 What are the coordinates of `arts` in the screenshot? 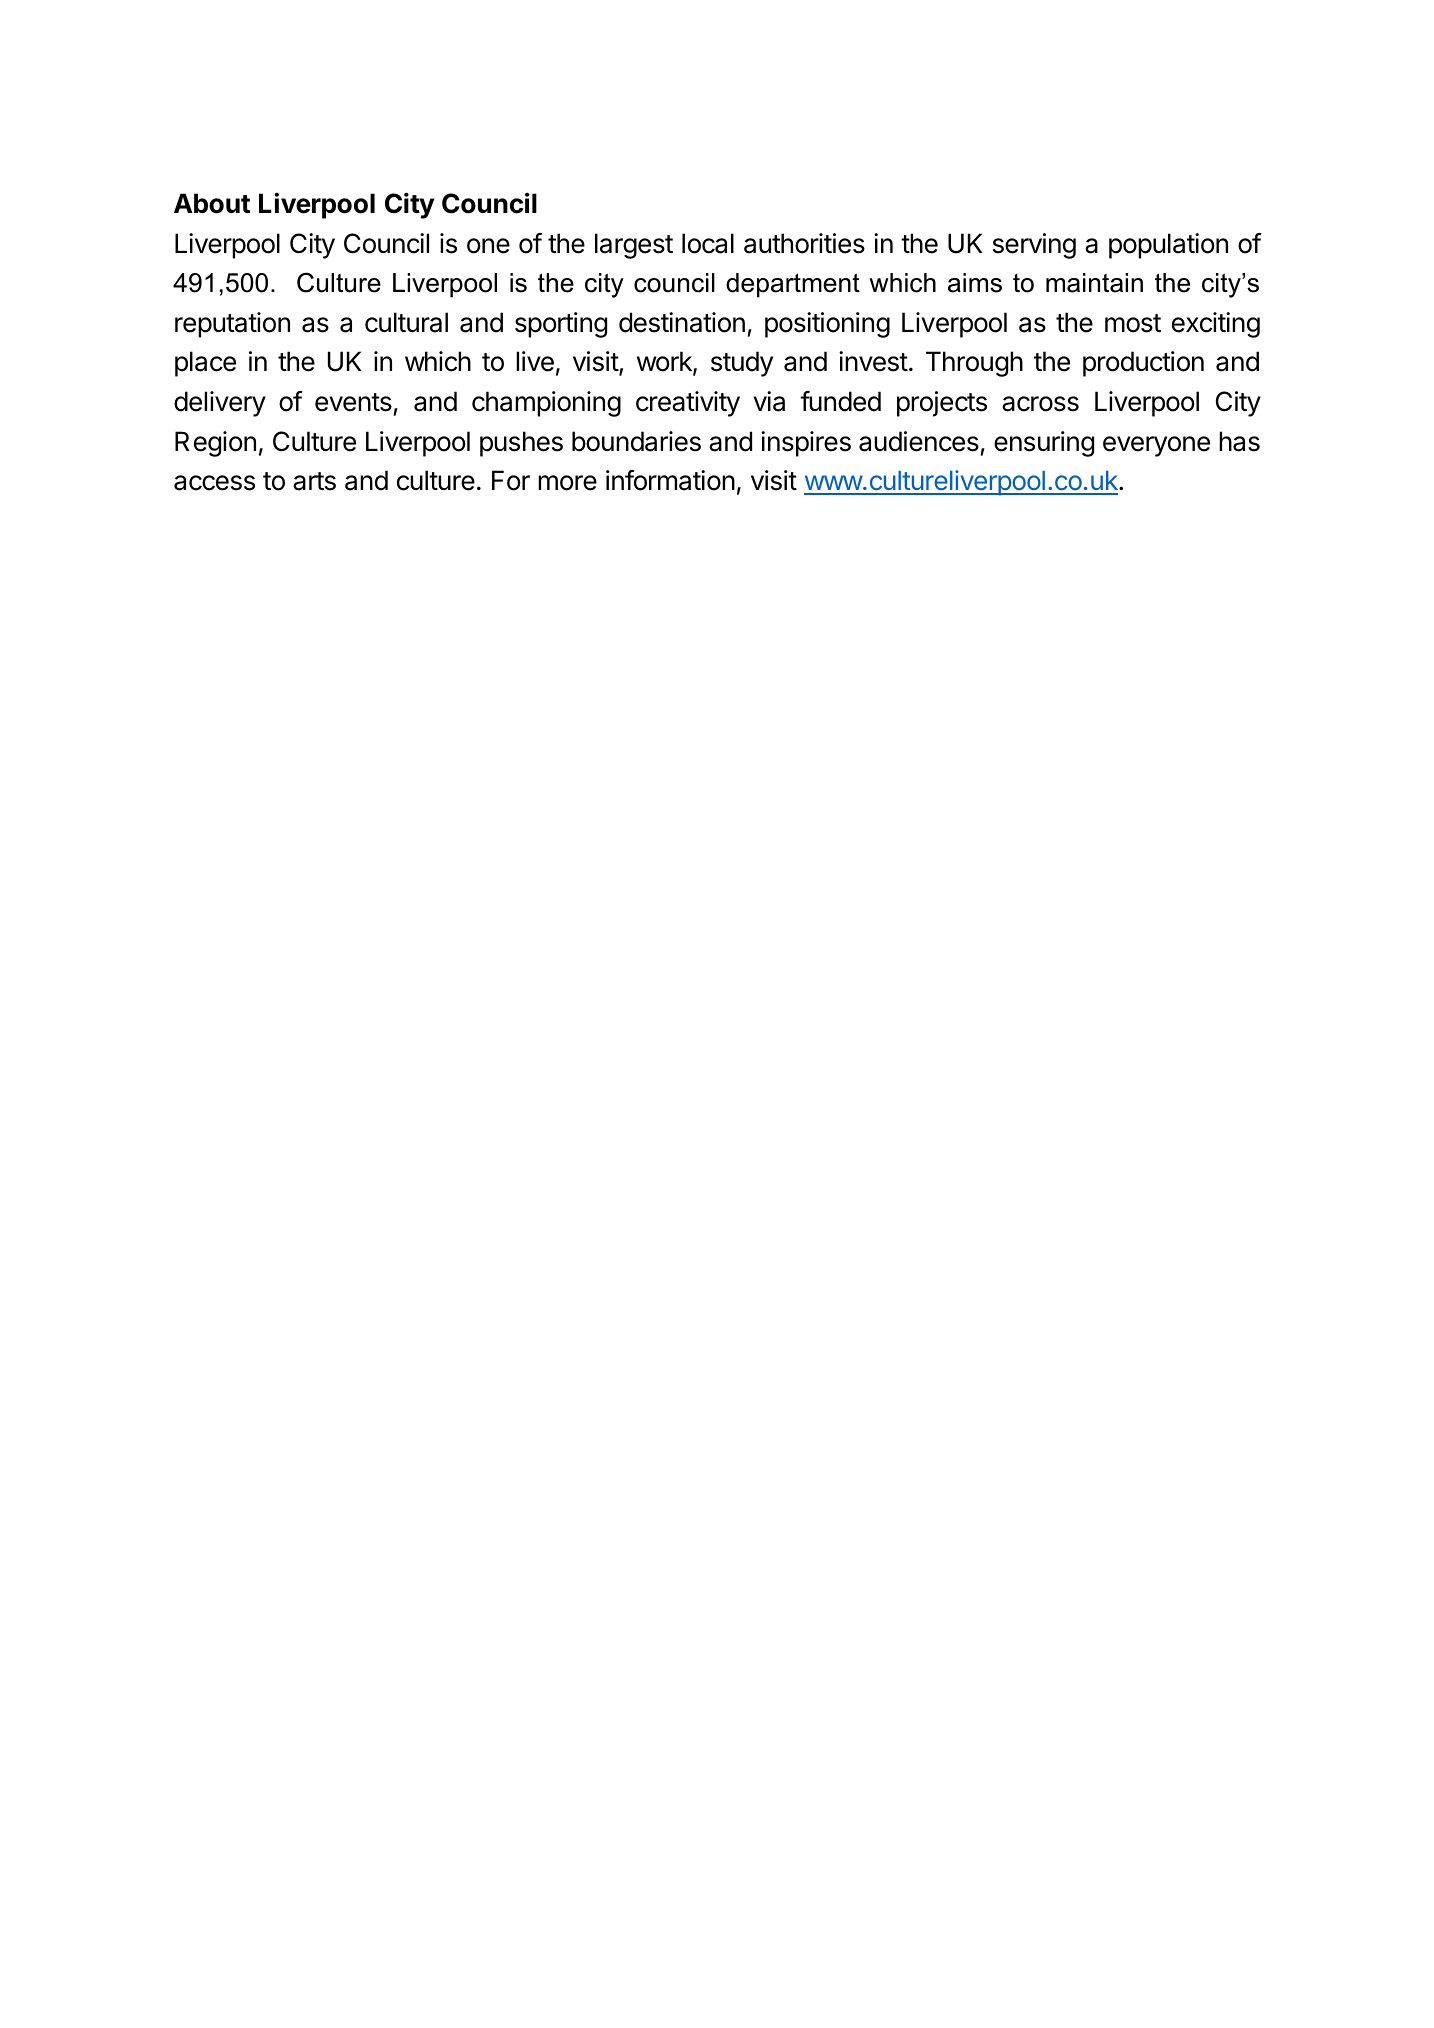 It's located at (314, 481).
